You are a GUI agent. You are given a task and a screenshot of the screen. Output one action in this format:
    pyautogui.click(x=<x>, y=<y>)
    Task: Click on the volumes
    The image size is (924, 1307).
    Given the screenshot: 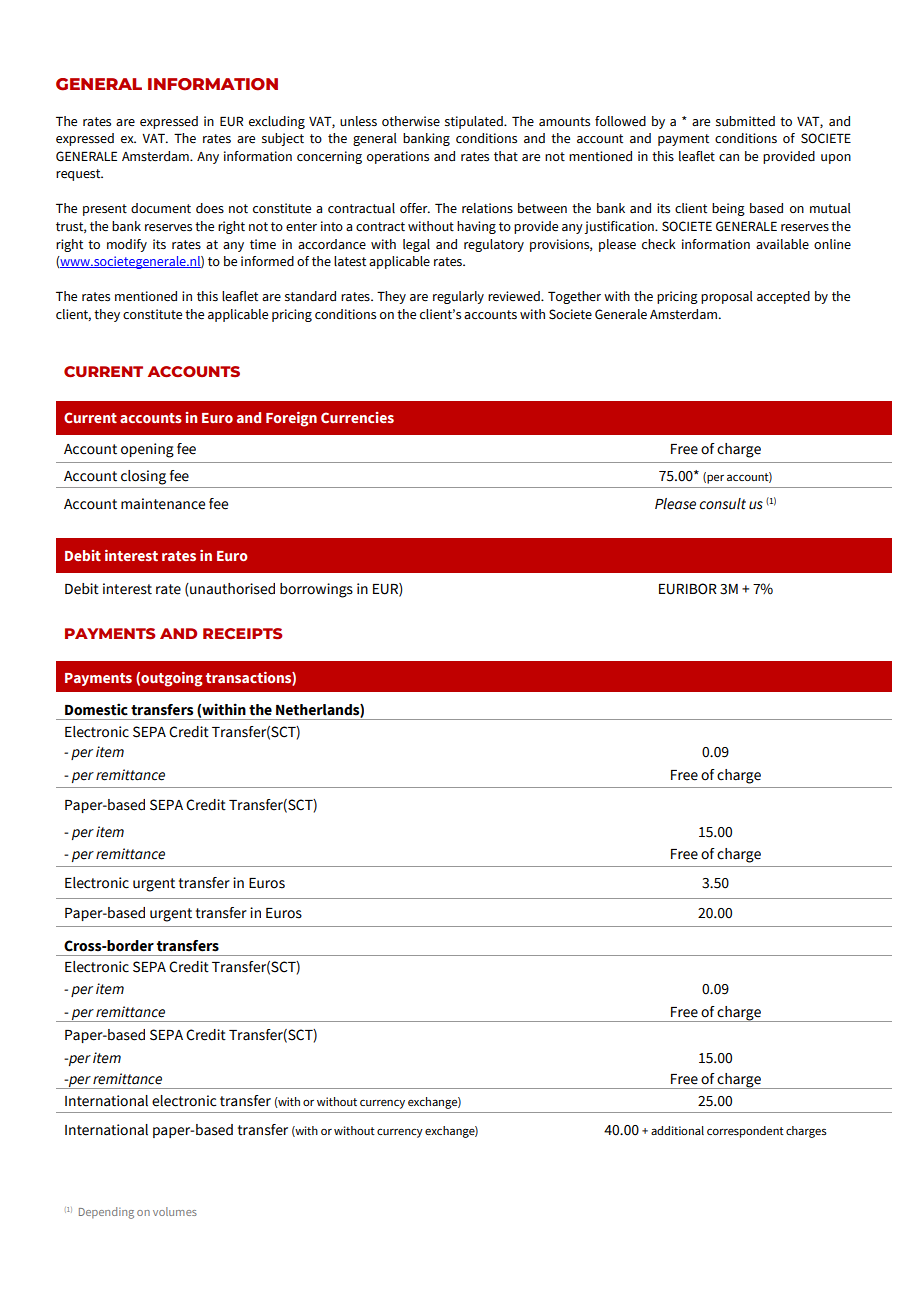 What is the action you would take?
    pyautogui.click(x=175, y=1211)
